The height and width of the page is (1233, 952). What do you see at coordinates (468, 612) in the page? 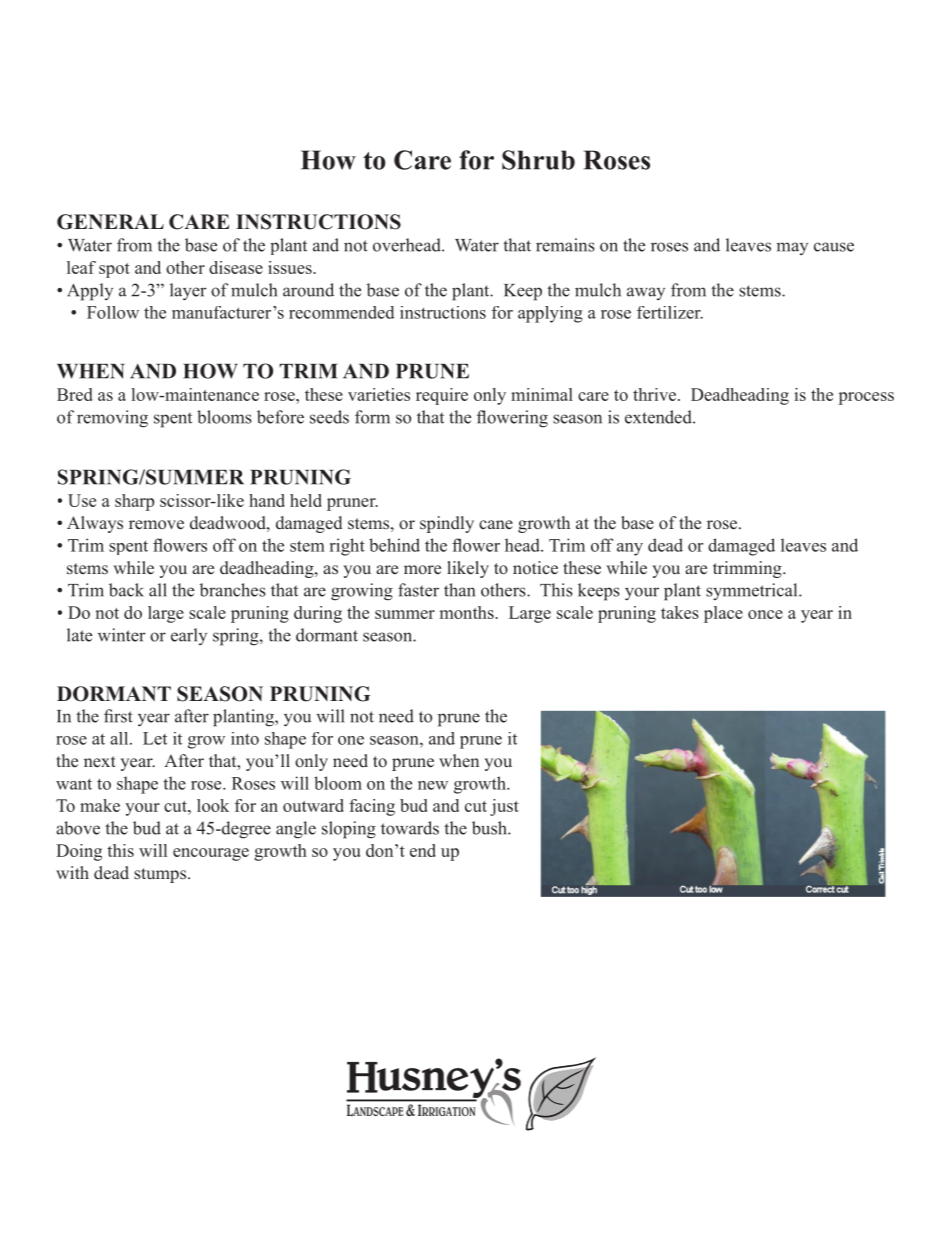
I see `months` at bounding box center [468, 612].
